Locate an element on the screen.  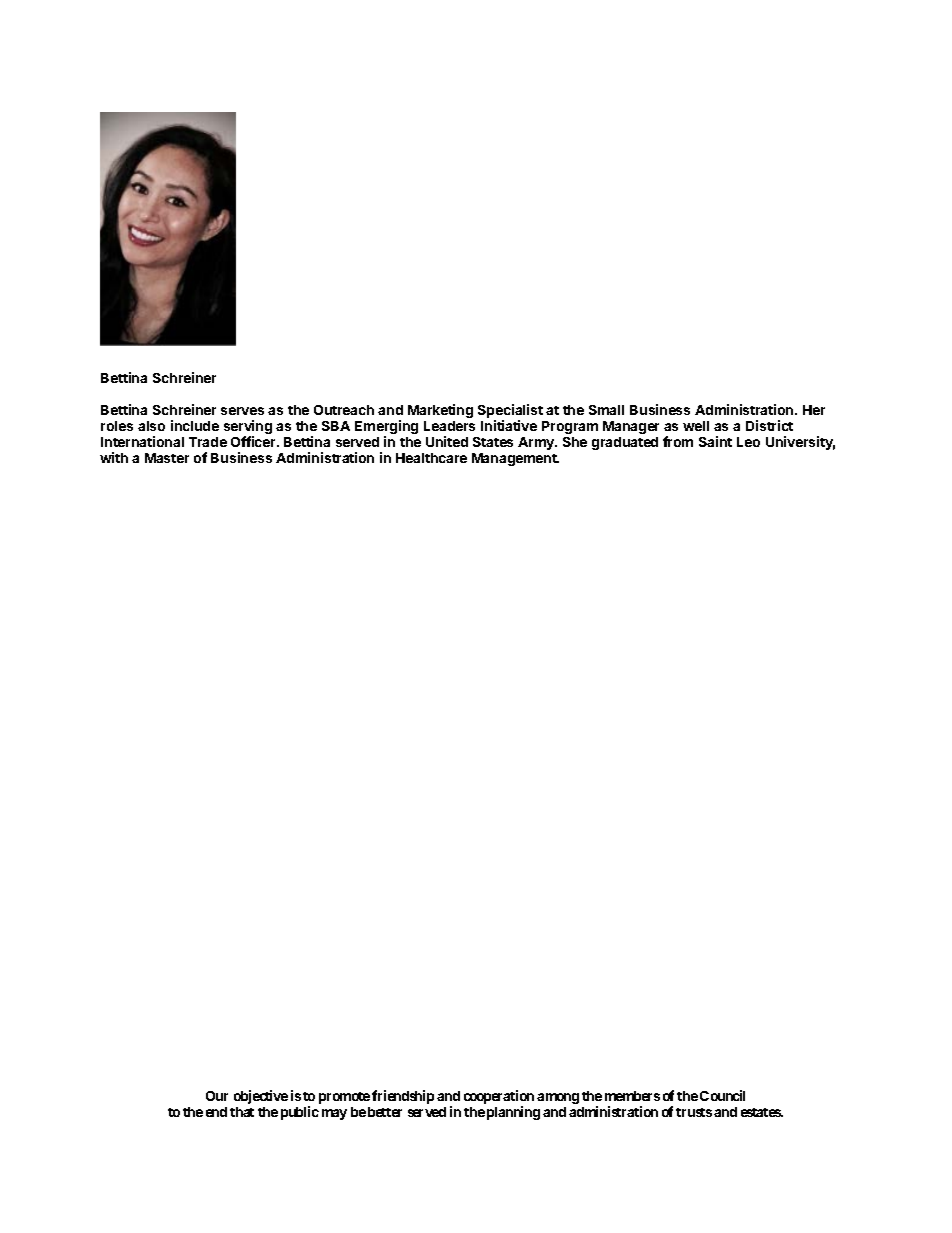
Healthcare is located at coordinates (431, 458).
